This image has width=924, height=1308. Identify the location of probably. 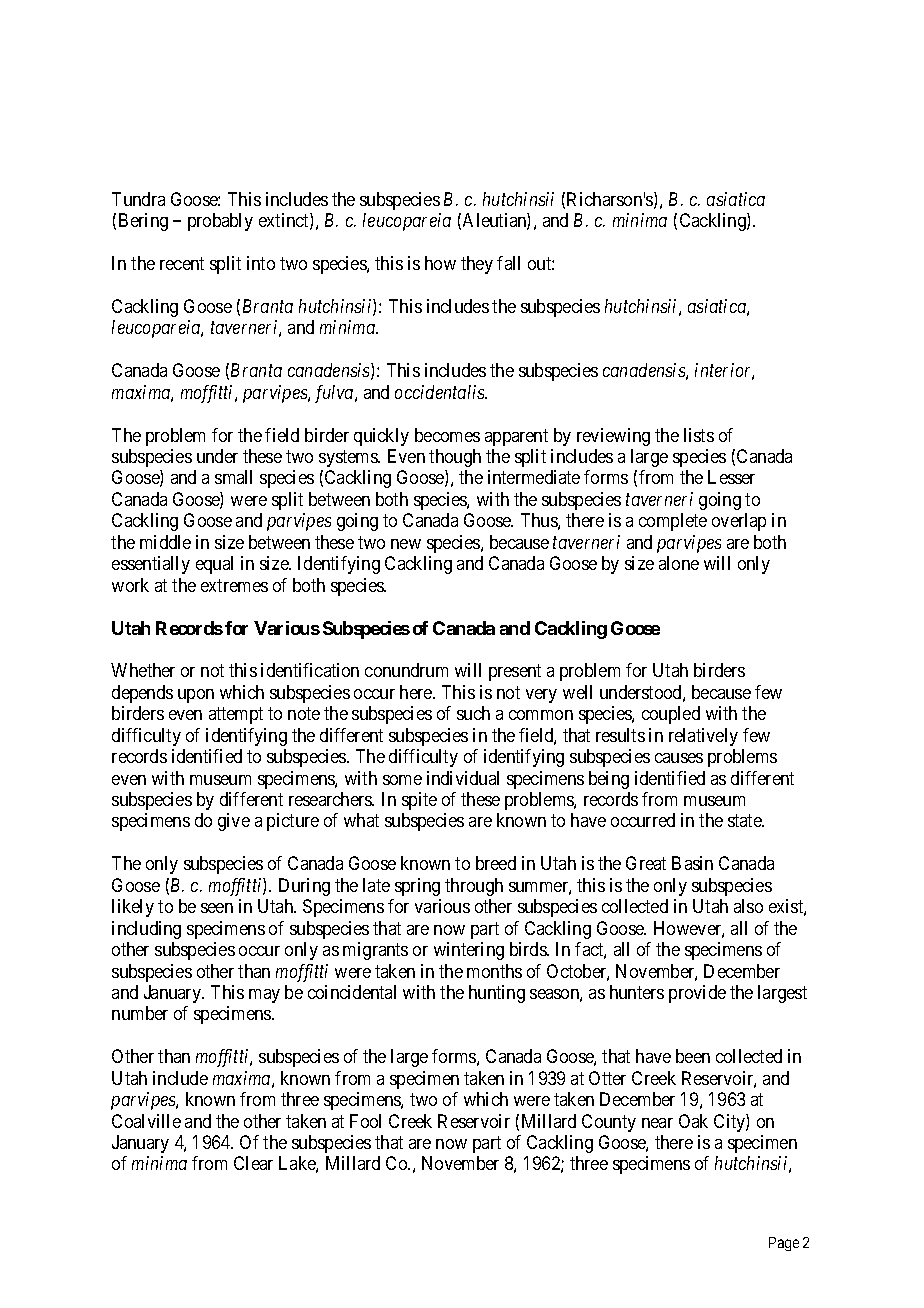
(220, 222).
